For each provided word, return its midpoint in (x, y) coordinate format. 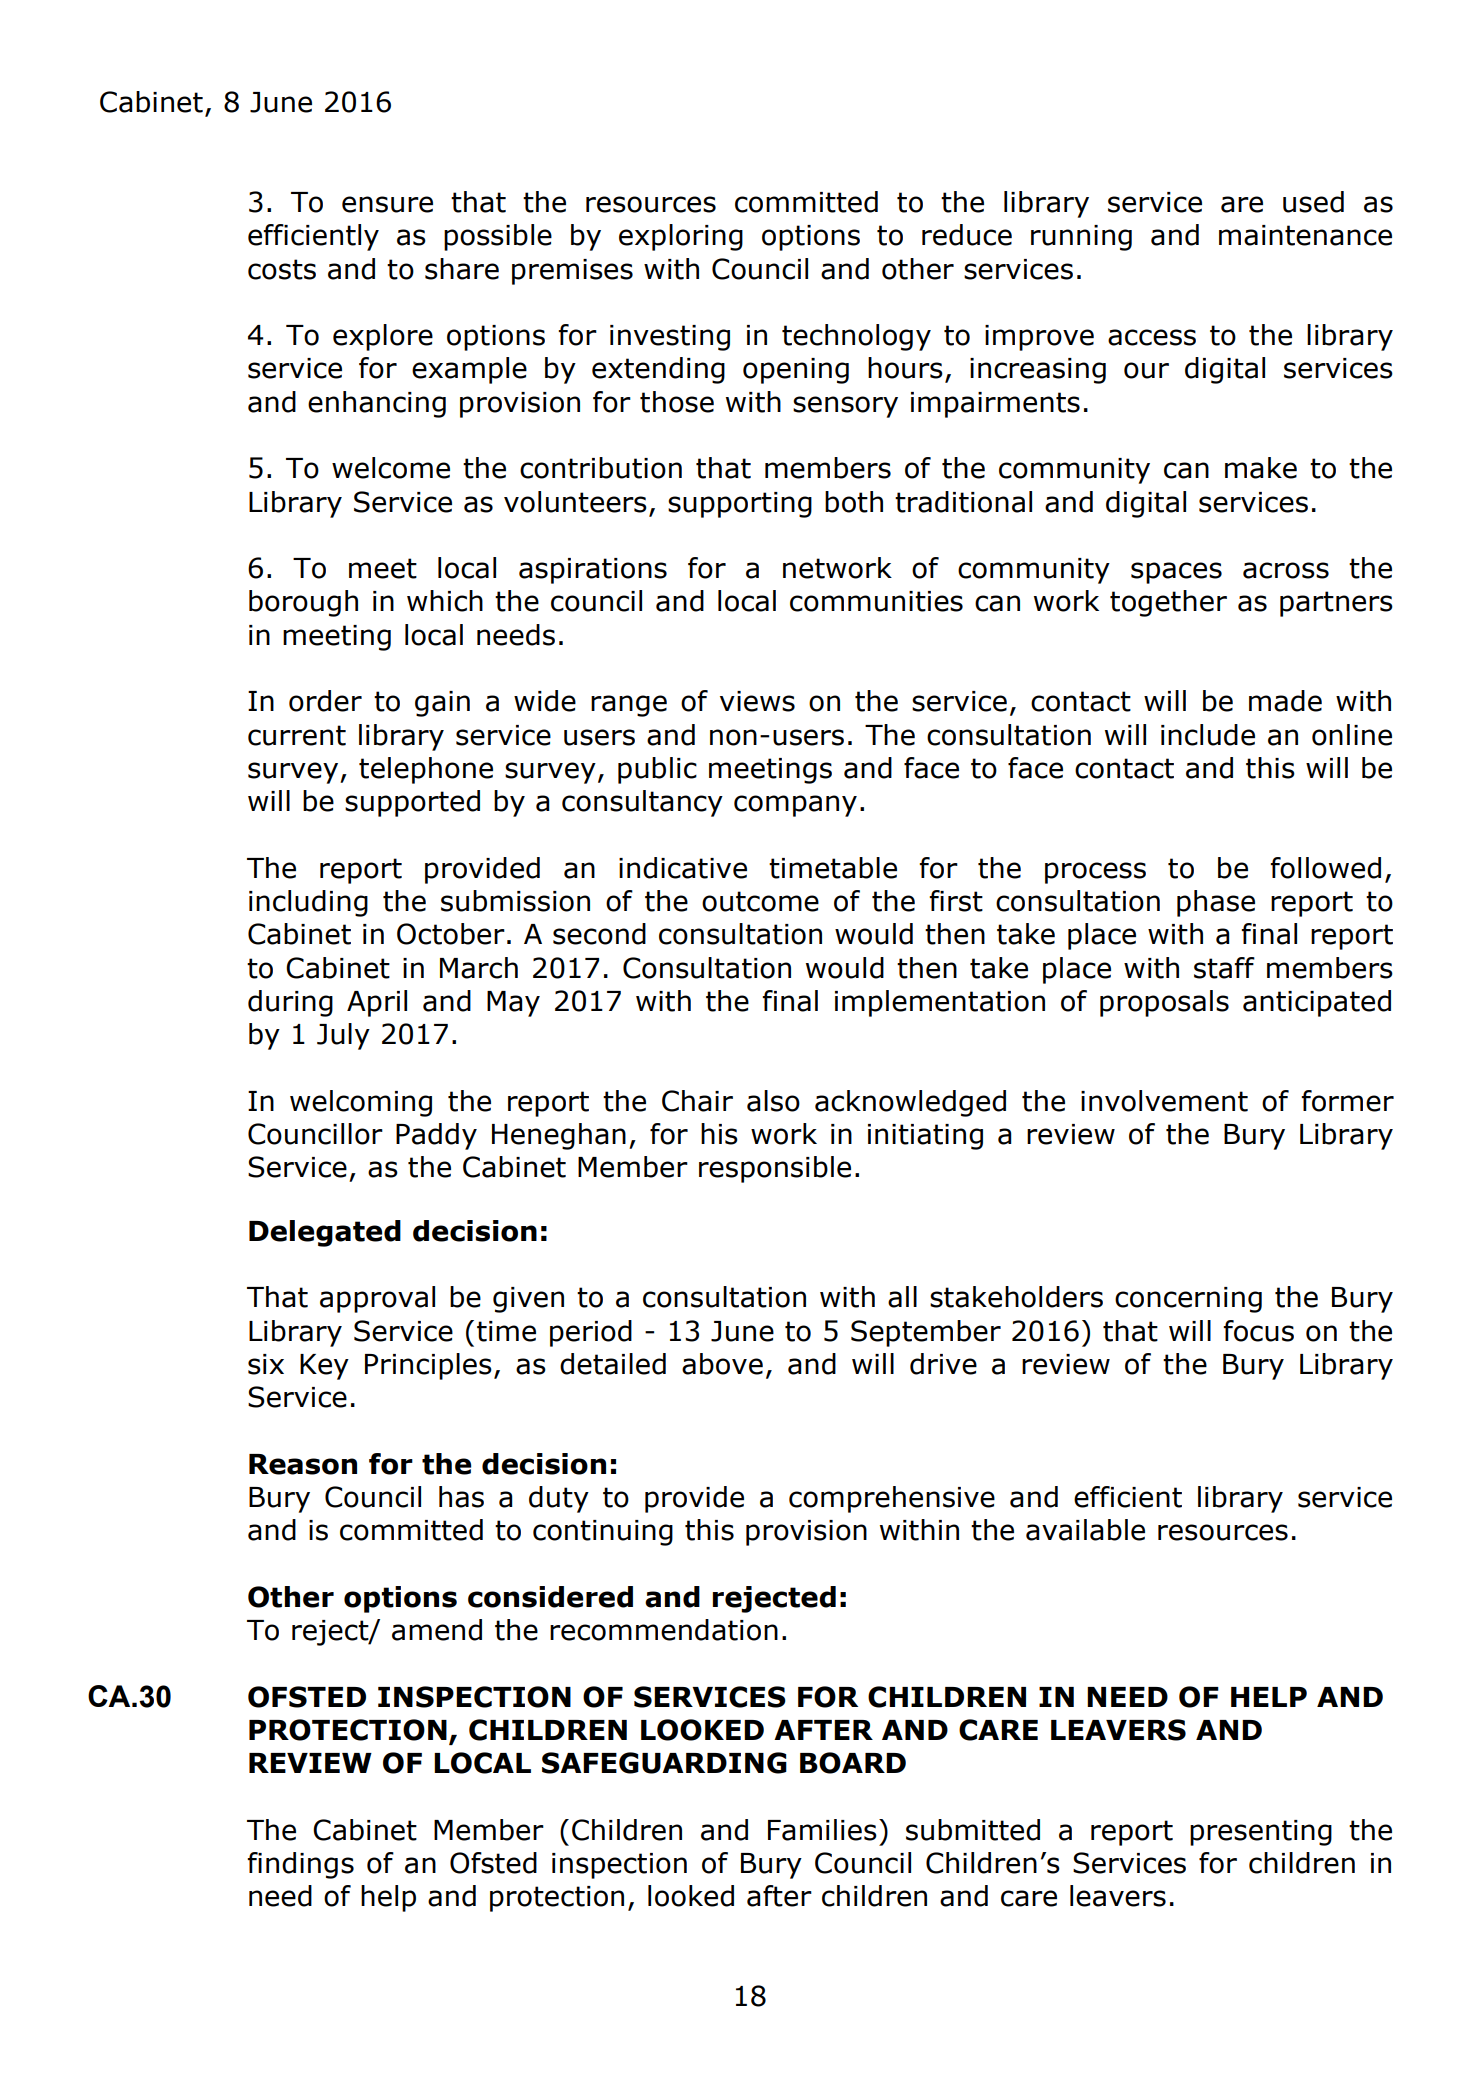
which (445, 601)
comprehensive (892, 1499)
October (451, 934)
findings (300, 1865)
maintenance (1305, 235)
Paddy (436, 1136)
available (1085, 1530)
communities (876, 601)
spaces (1176, 573)
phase (1216, 903)
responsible (775, 1169)
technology (856, 337)
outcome (760, 901)
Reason (303, 1464)
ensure (387, 204)
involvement (1164, 1101)
